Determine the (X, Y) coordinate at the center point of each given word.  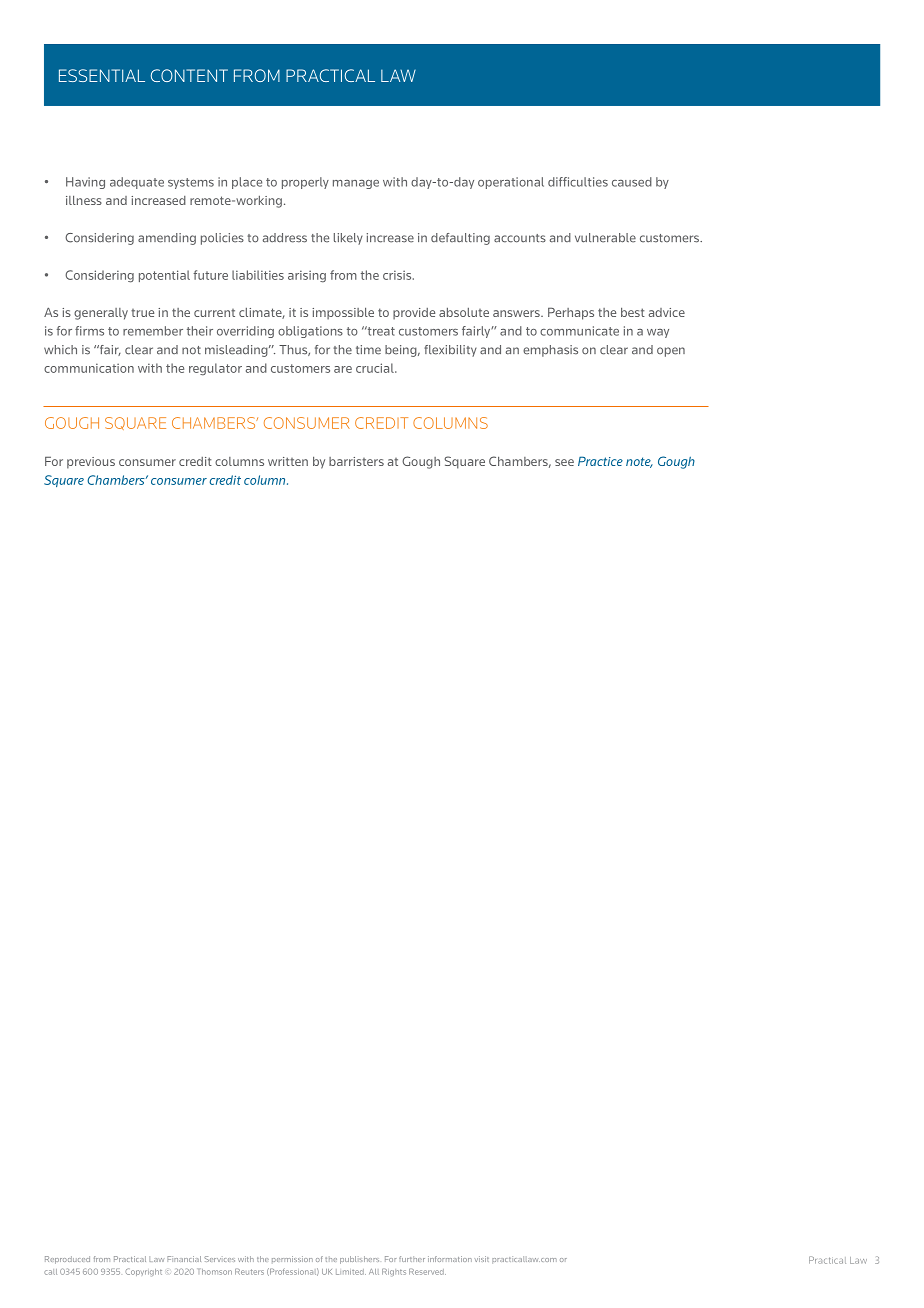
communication (89, 368)
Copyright (143, 1272)
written (288, 461)
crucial (376, 368)
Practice (600, 461)
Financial (184, 1259)
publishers (359, 1260)
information (450, 1259)
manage (356, 184)
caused (632, 182)
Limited (351, 1272)
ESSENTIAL (102, 75)
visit (482, 1259)
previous (91, 463)
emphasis (550, 351)
